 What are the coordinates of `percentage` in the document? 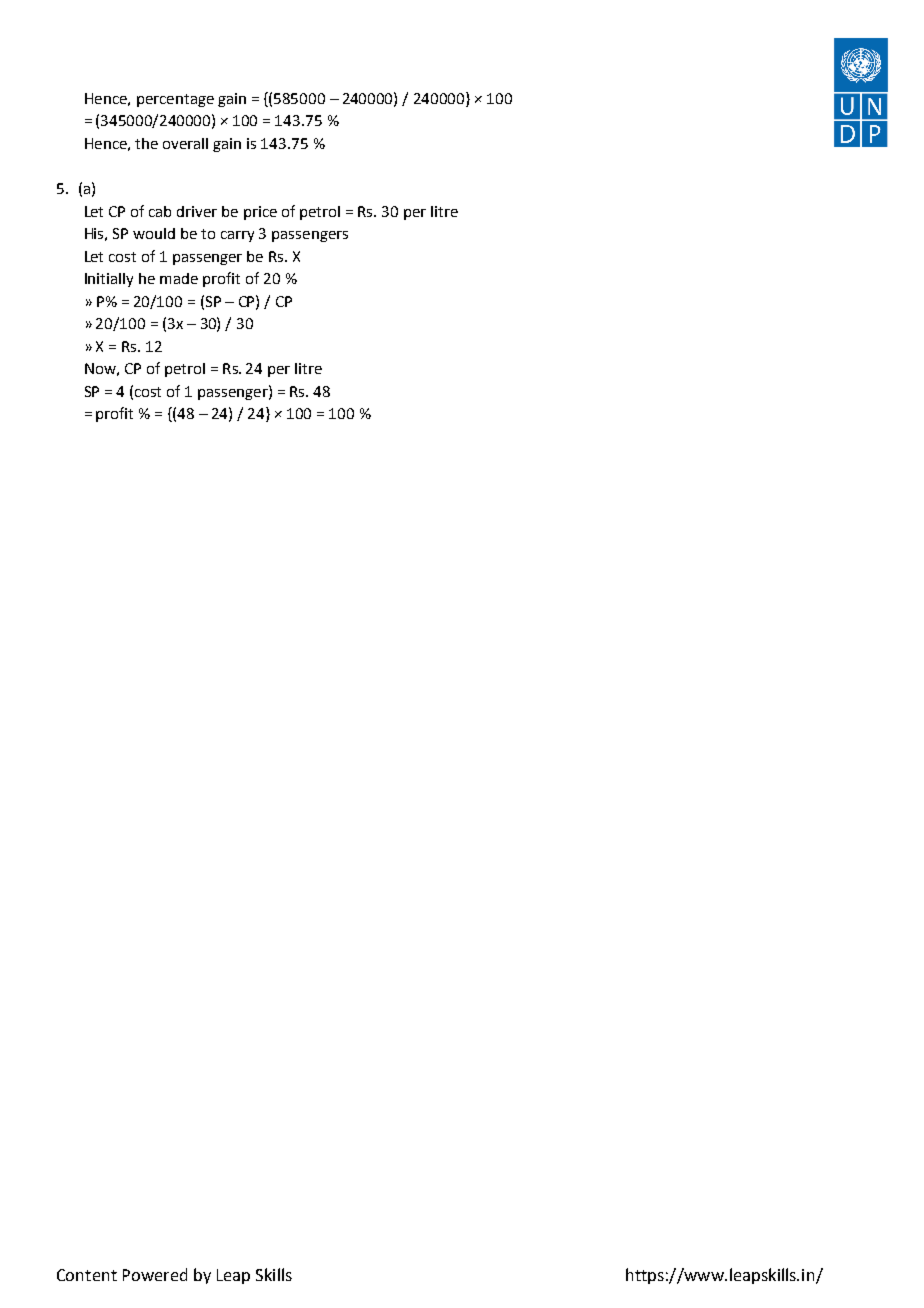 It's located at (175, 100).
